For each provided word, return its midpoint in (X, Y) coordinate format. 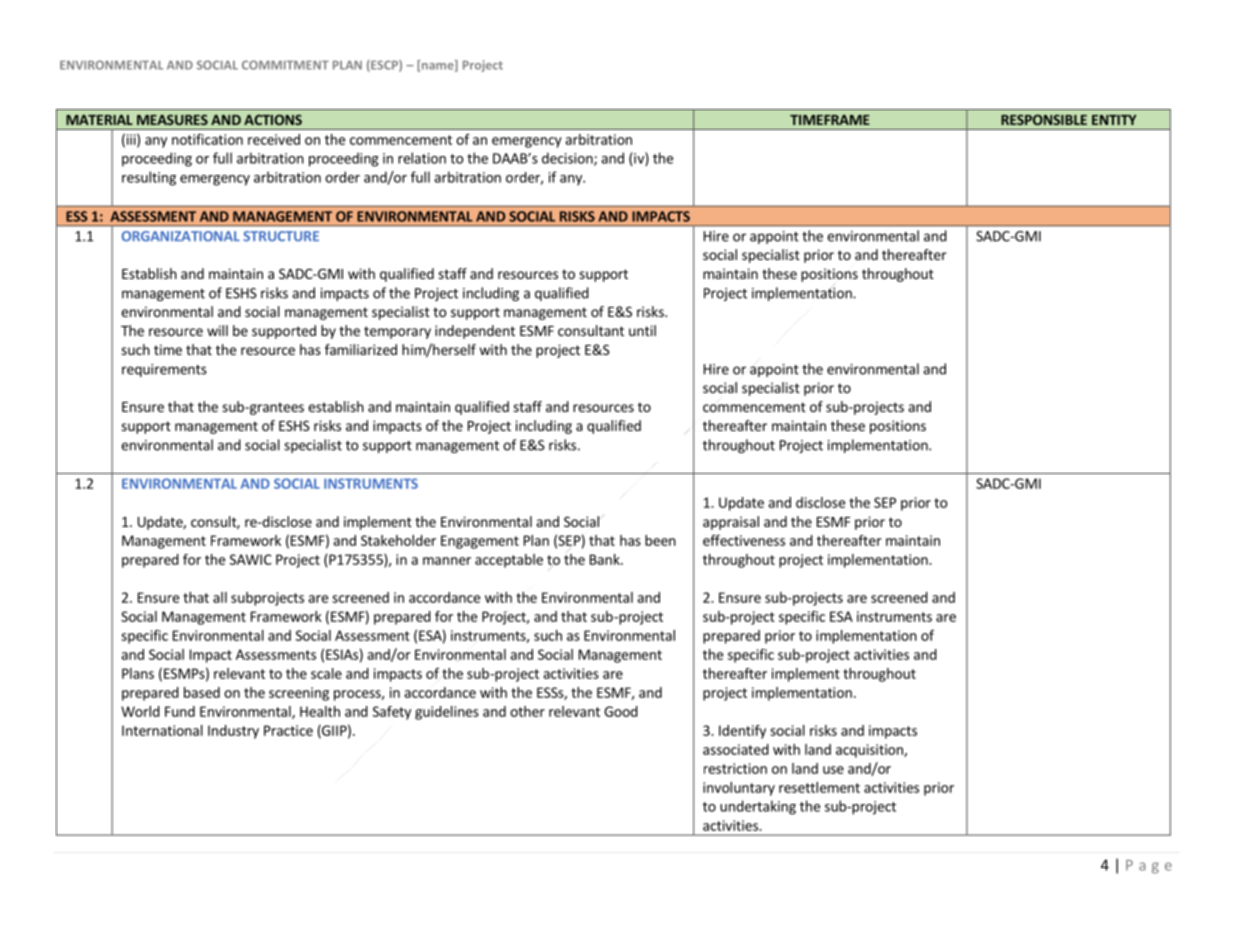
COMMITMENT (285, 65)
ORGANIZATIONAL (181, 236)
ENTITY (1114, 120)
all (220, 597)
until (642, 330)
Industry (233, 732)
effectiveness (744, 540)
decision (568, 159)
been (660, 540)
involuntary (739, 789)
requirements (164, 370)
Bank (606, 559)
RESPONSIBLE (1044, 119)
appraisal (731, 523)
